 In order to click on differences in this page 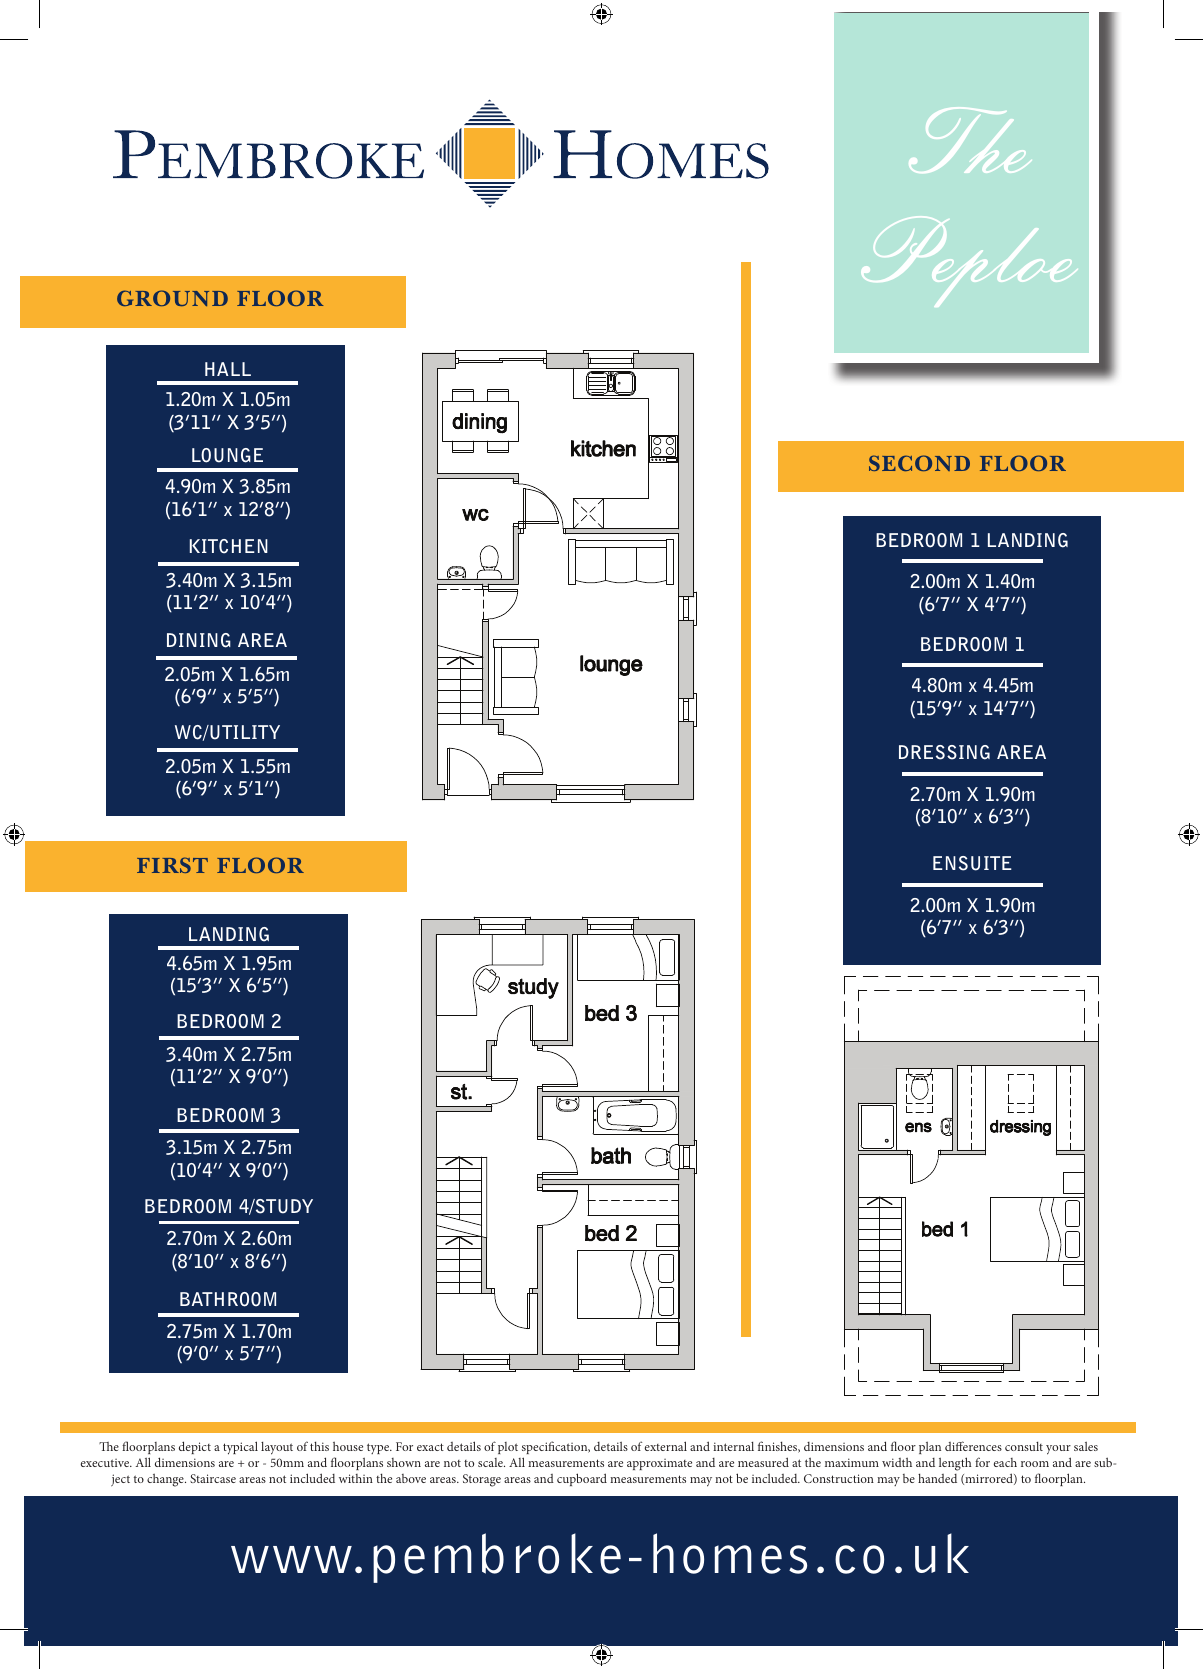, I will do `click(973, 1446)`.
